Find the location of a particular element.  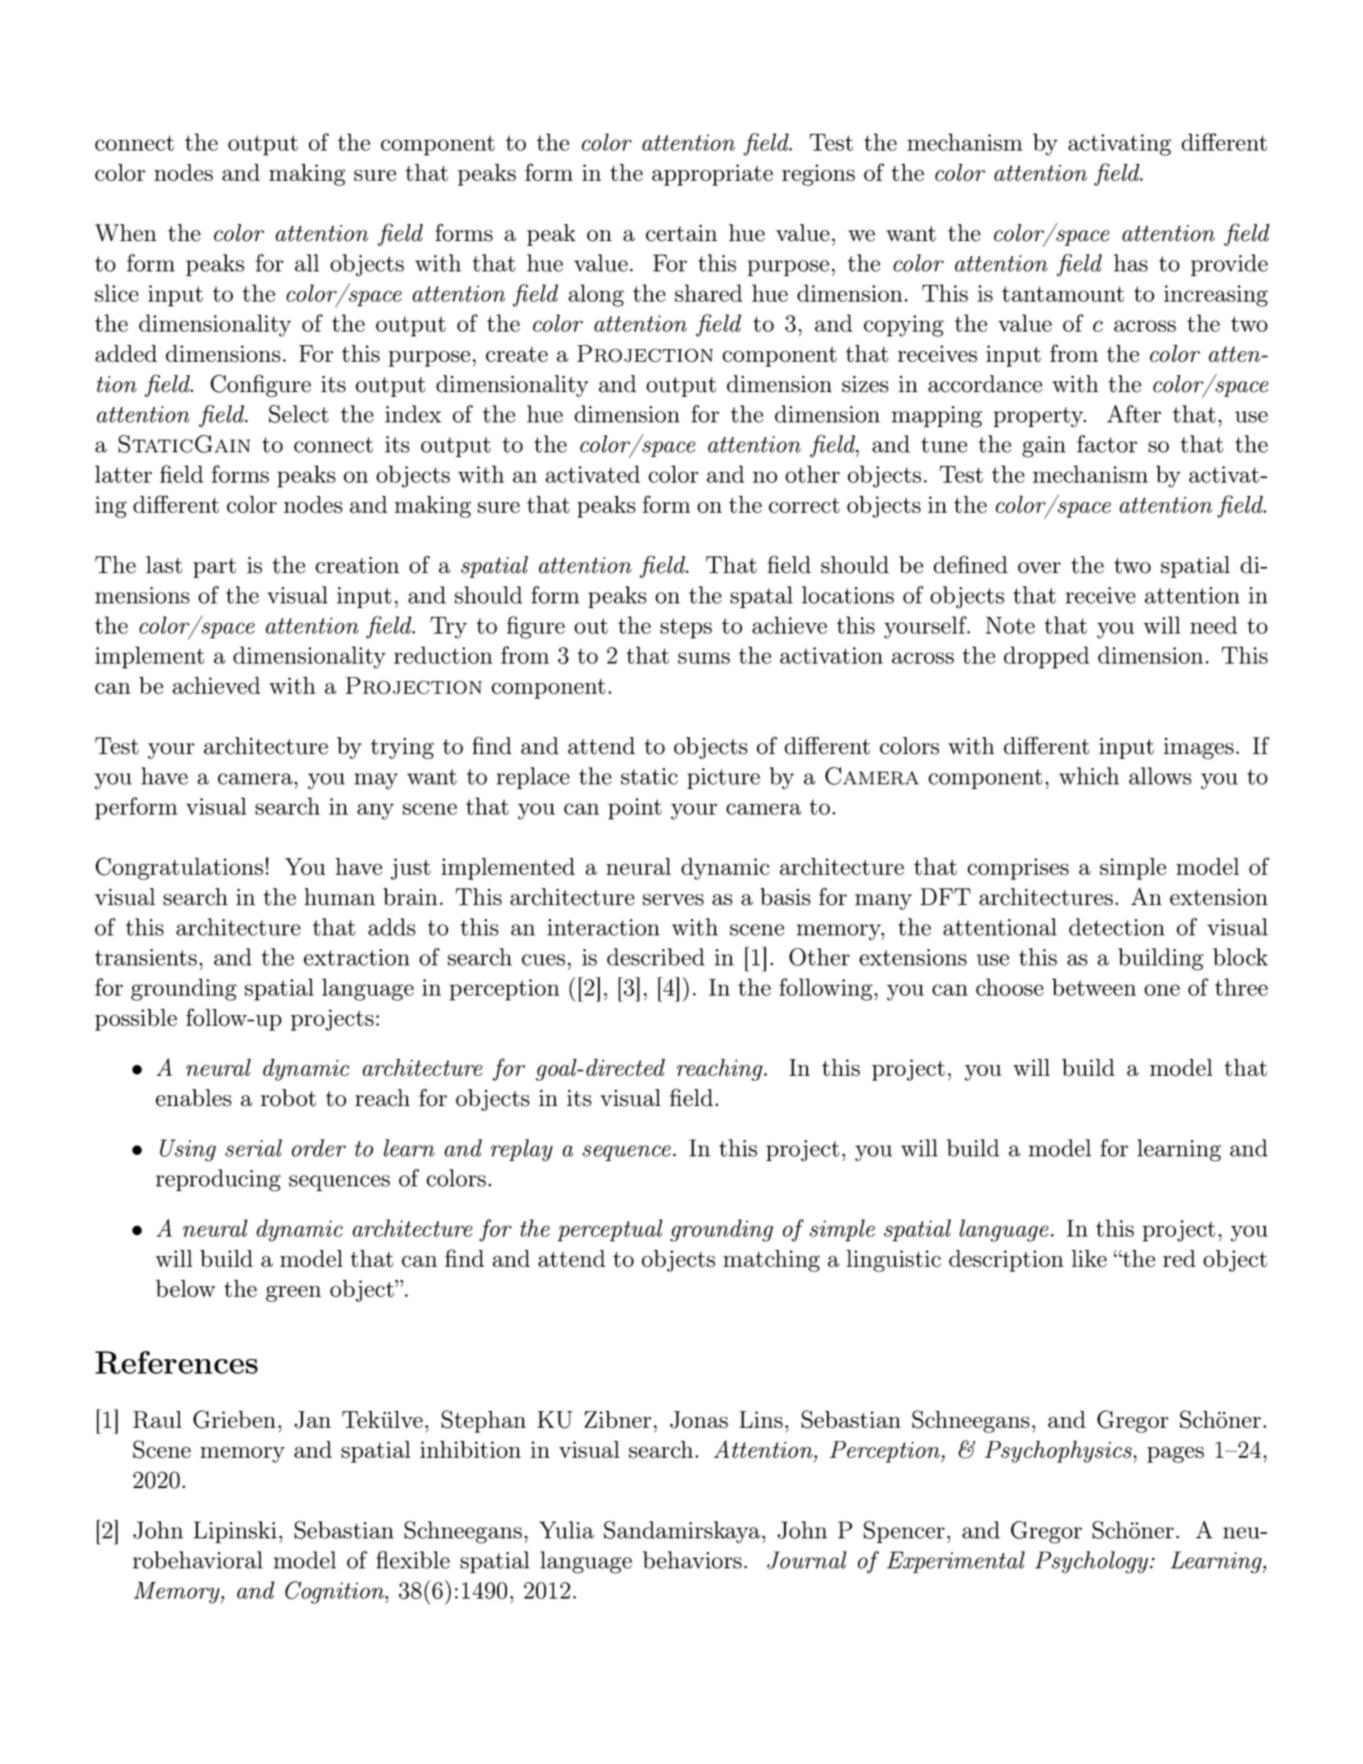

When is located at coordinates (125, 233).
